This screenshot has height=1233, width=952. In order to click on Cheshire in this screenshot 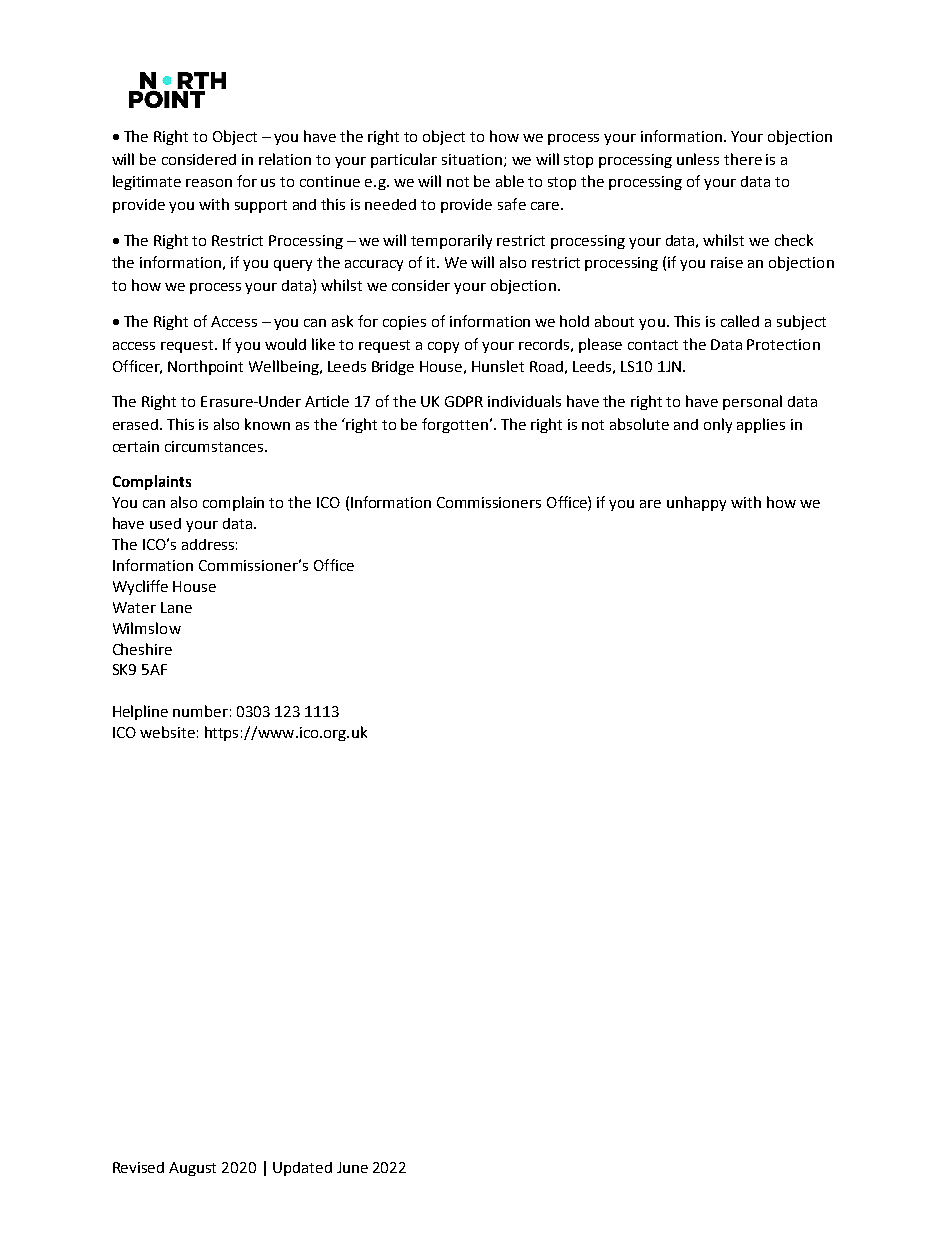, I will do `click(142, 649)`.
